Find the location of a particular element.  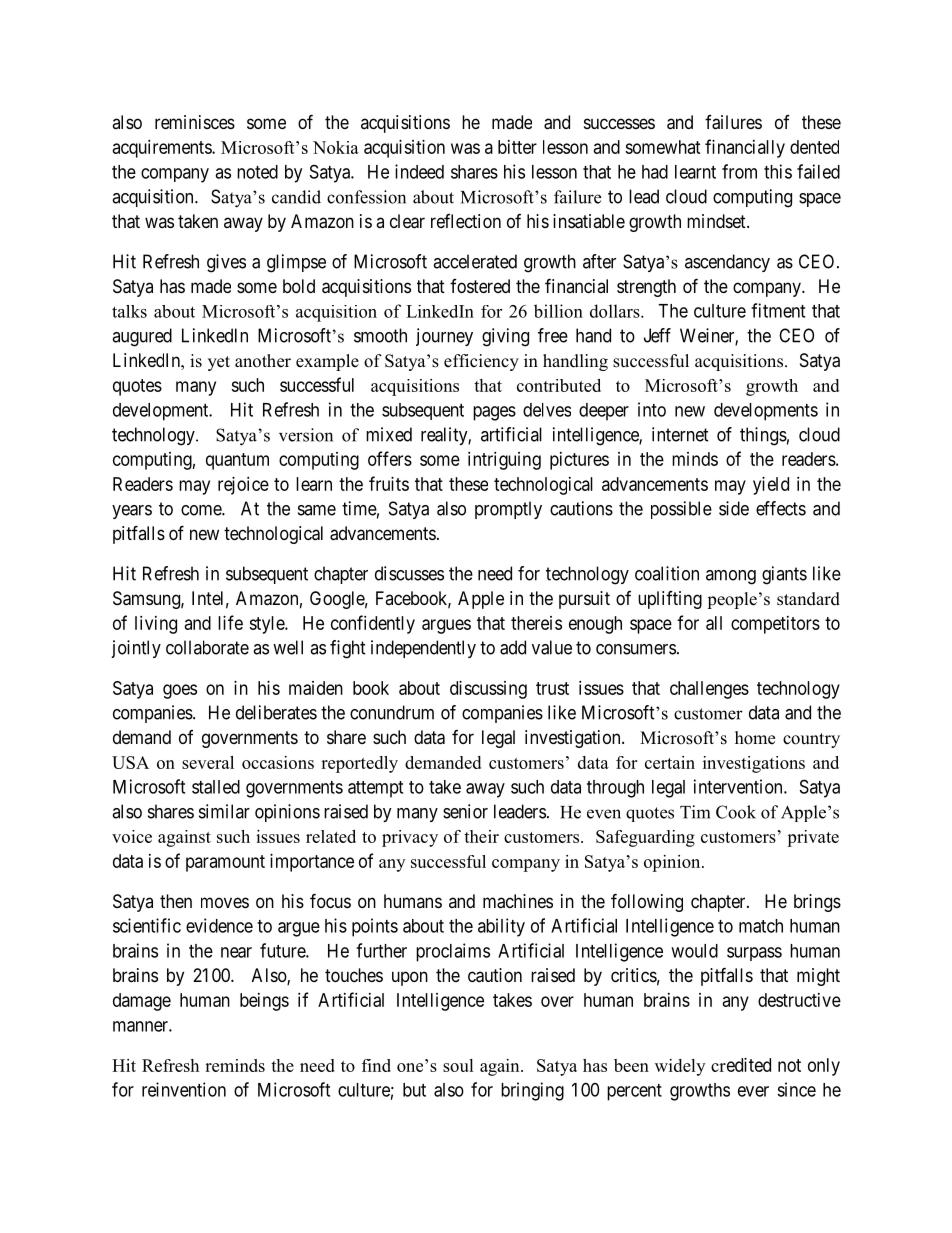

thereis is located at coordinates (536, 623).
